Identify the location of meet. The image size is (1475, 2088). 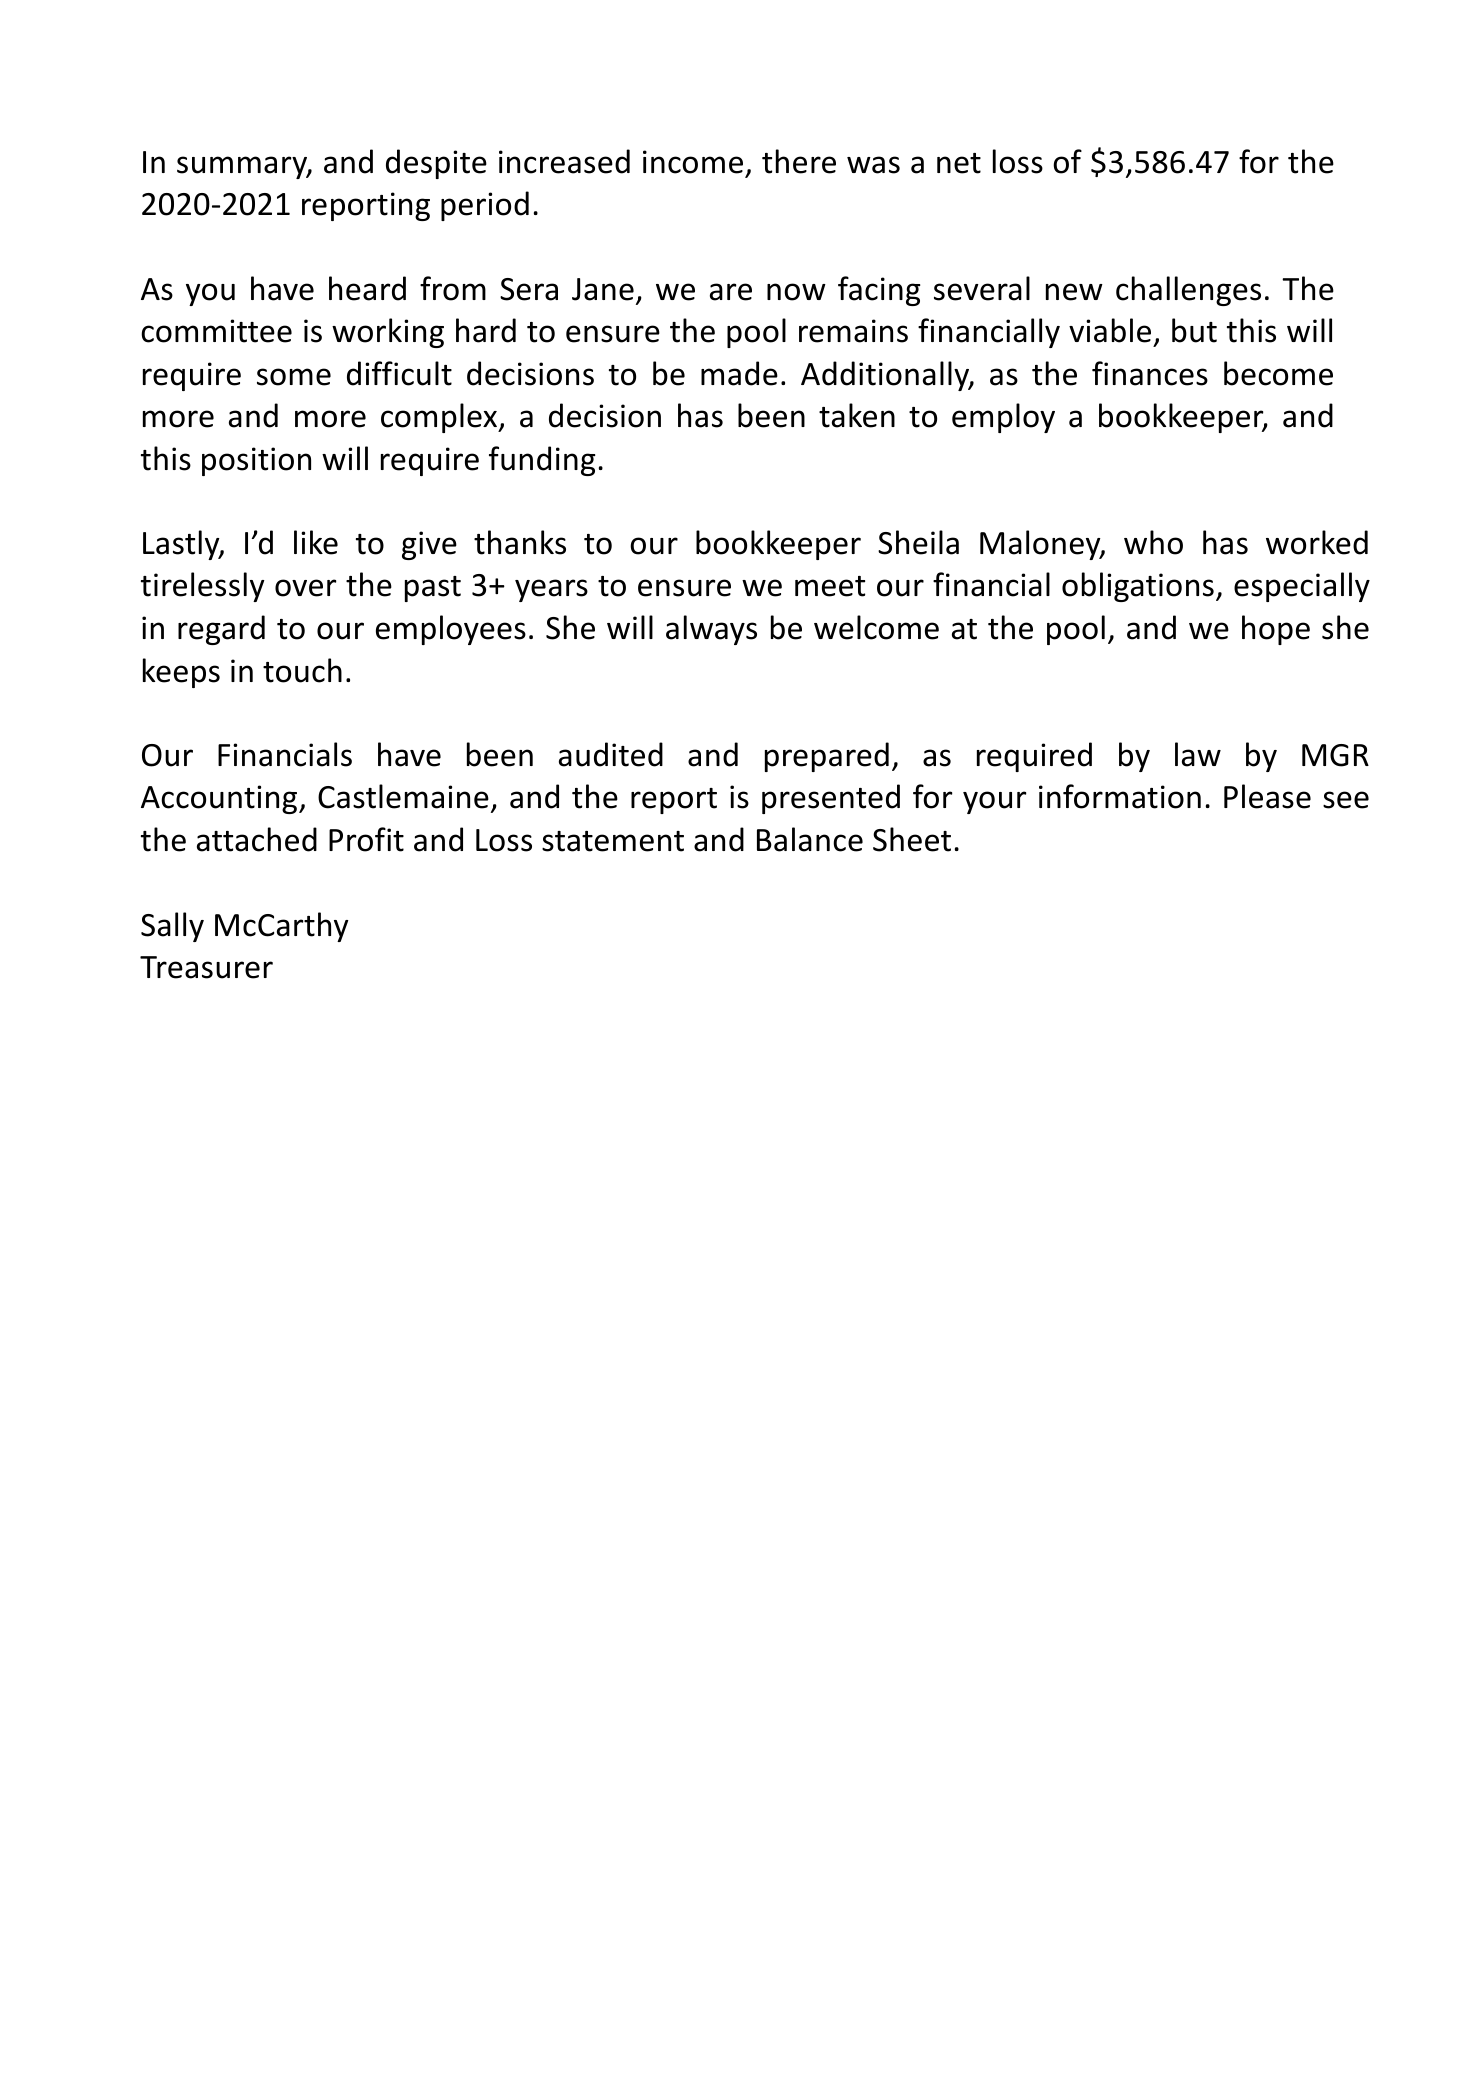
(830, 586).
